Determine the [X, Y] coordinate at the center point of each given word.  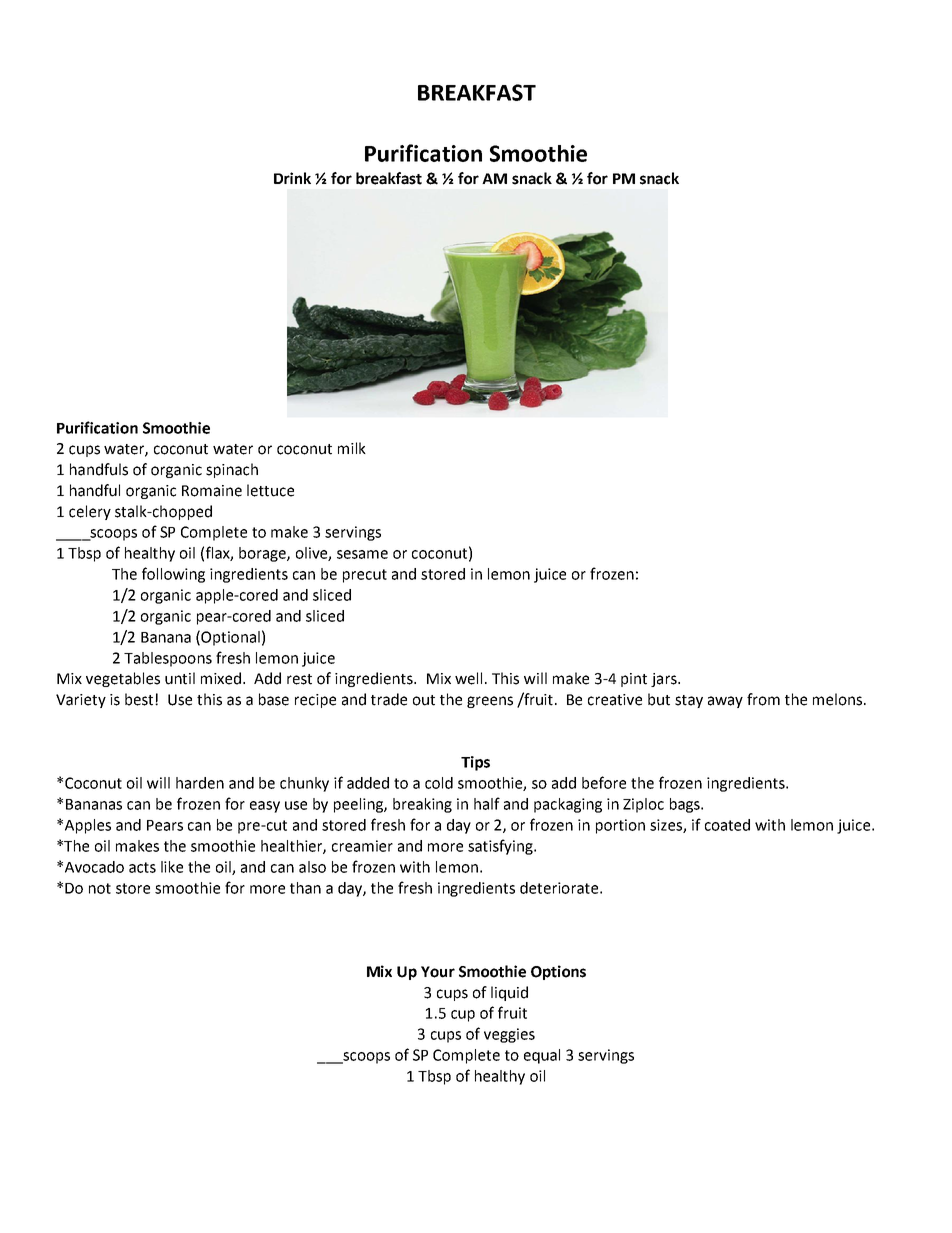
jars [665, 680]
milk [352, 448]
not [100, 888]
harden [200, 783]
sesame [362, 554]
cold [439, 783]
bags [686, 805]
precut [365, 576]
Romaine [212, 491]
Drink [292, 178]
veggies [509, 1035]
